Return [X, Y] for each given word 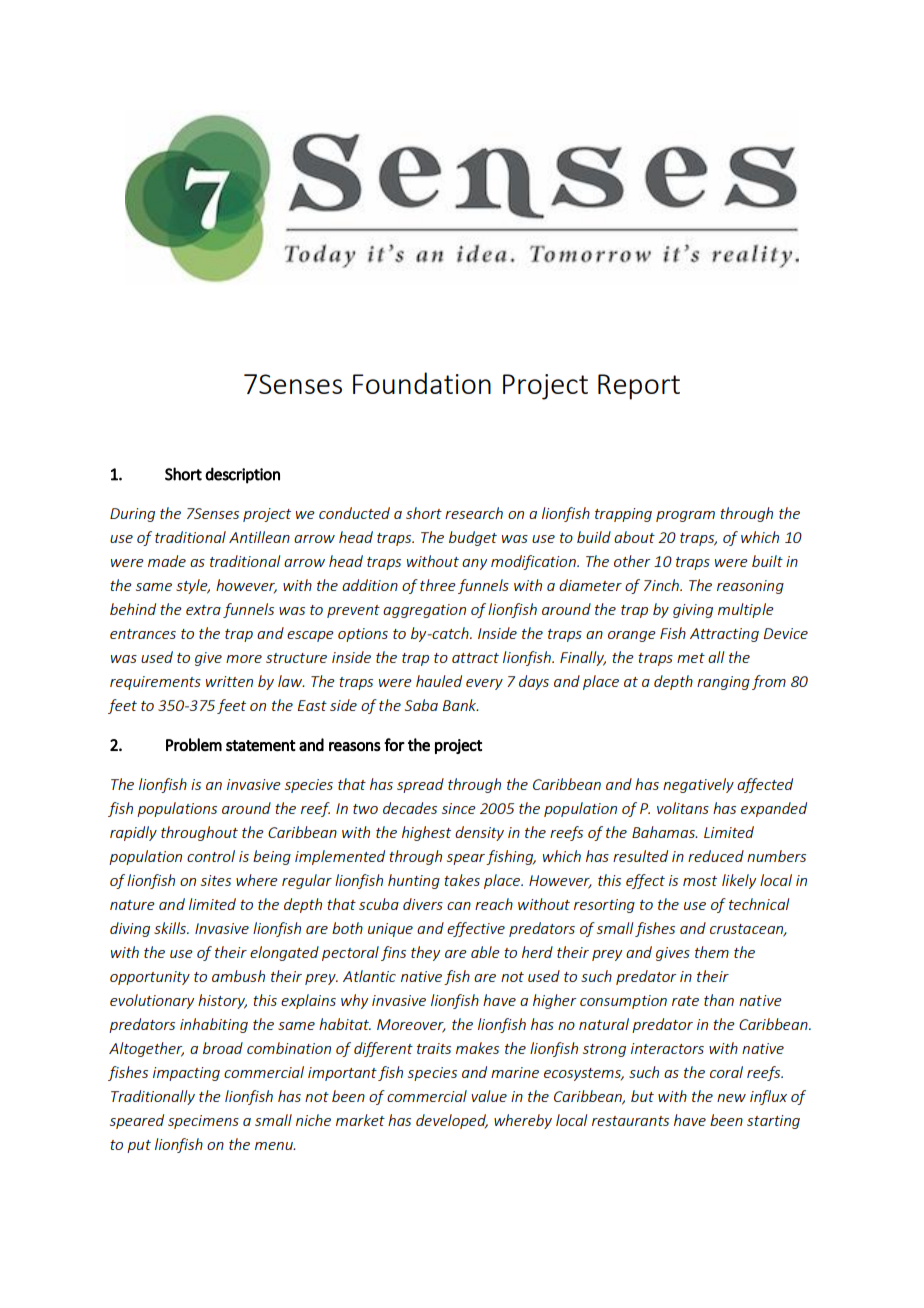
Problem [194, 744]
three [438, 585]
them [712, 952]
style [193, 586]
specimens [203, 1122]
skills [171, 928]
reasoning [750, 587]
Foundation [422, 383]
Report [639, 387]
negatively [698, 785]
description [242, 475]
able [485, 952]
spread [420, 785]
